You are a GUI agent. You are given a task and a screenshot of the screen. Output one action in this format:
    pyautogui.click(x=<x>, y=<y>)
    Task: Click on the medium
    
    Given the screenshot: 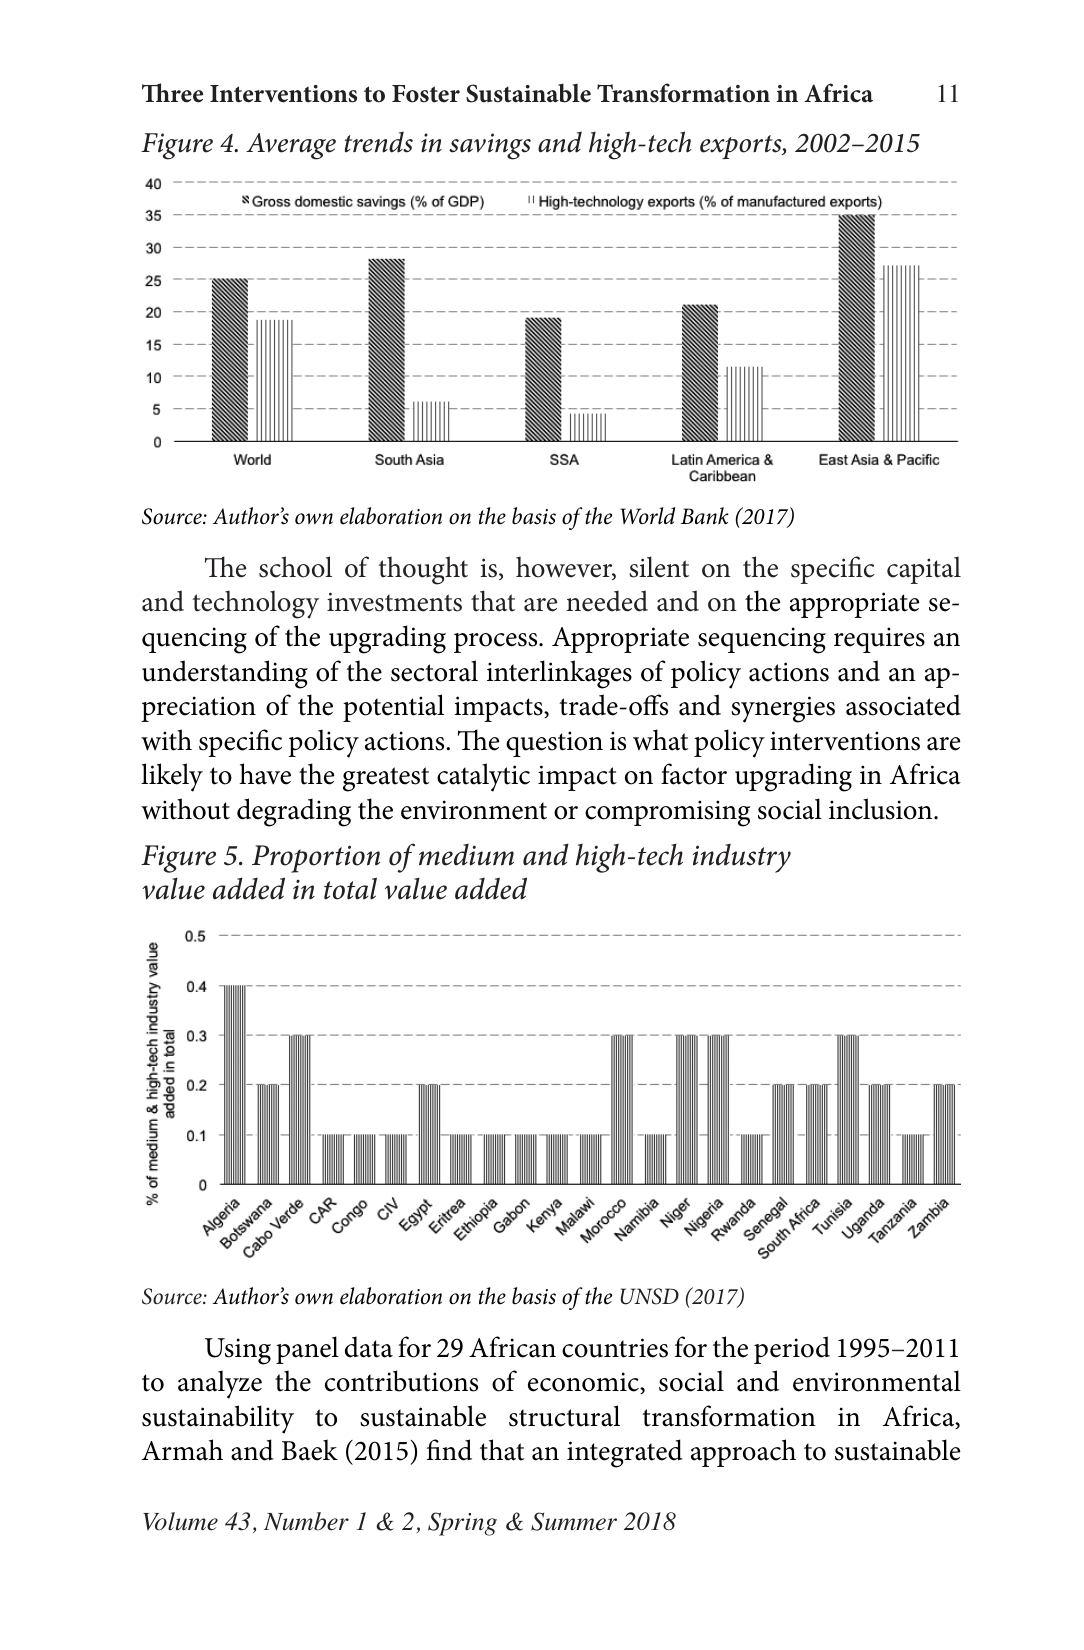 What is the action you would take?
    pyautogui.click(x=466, y=855)
